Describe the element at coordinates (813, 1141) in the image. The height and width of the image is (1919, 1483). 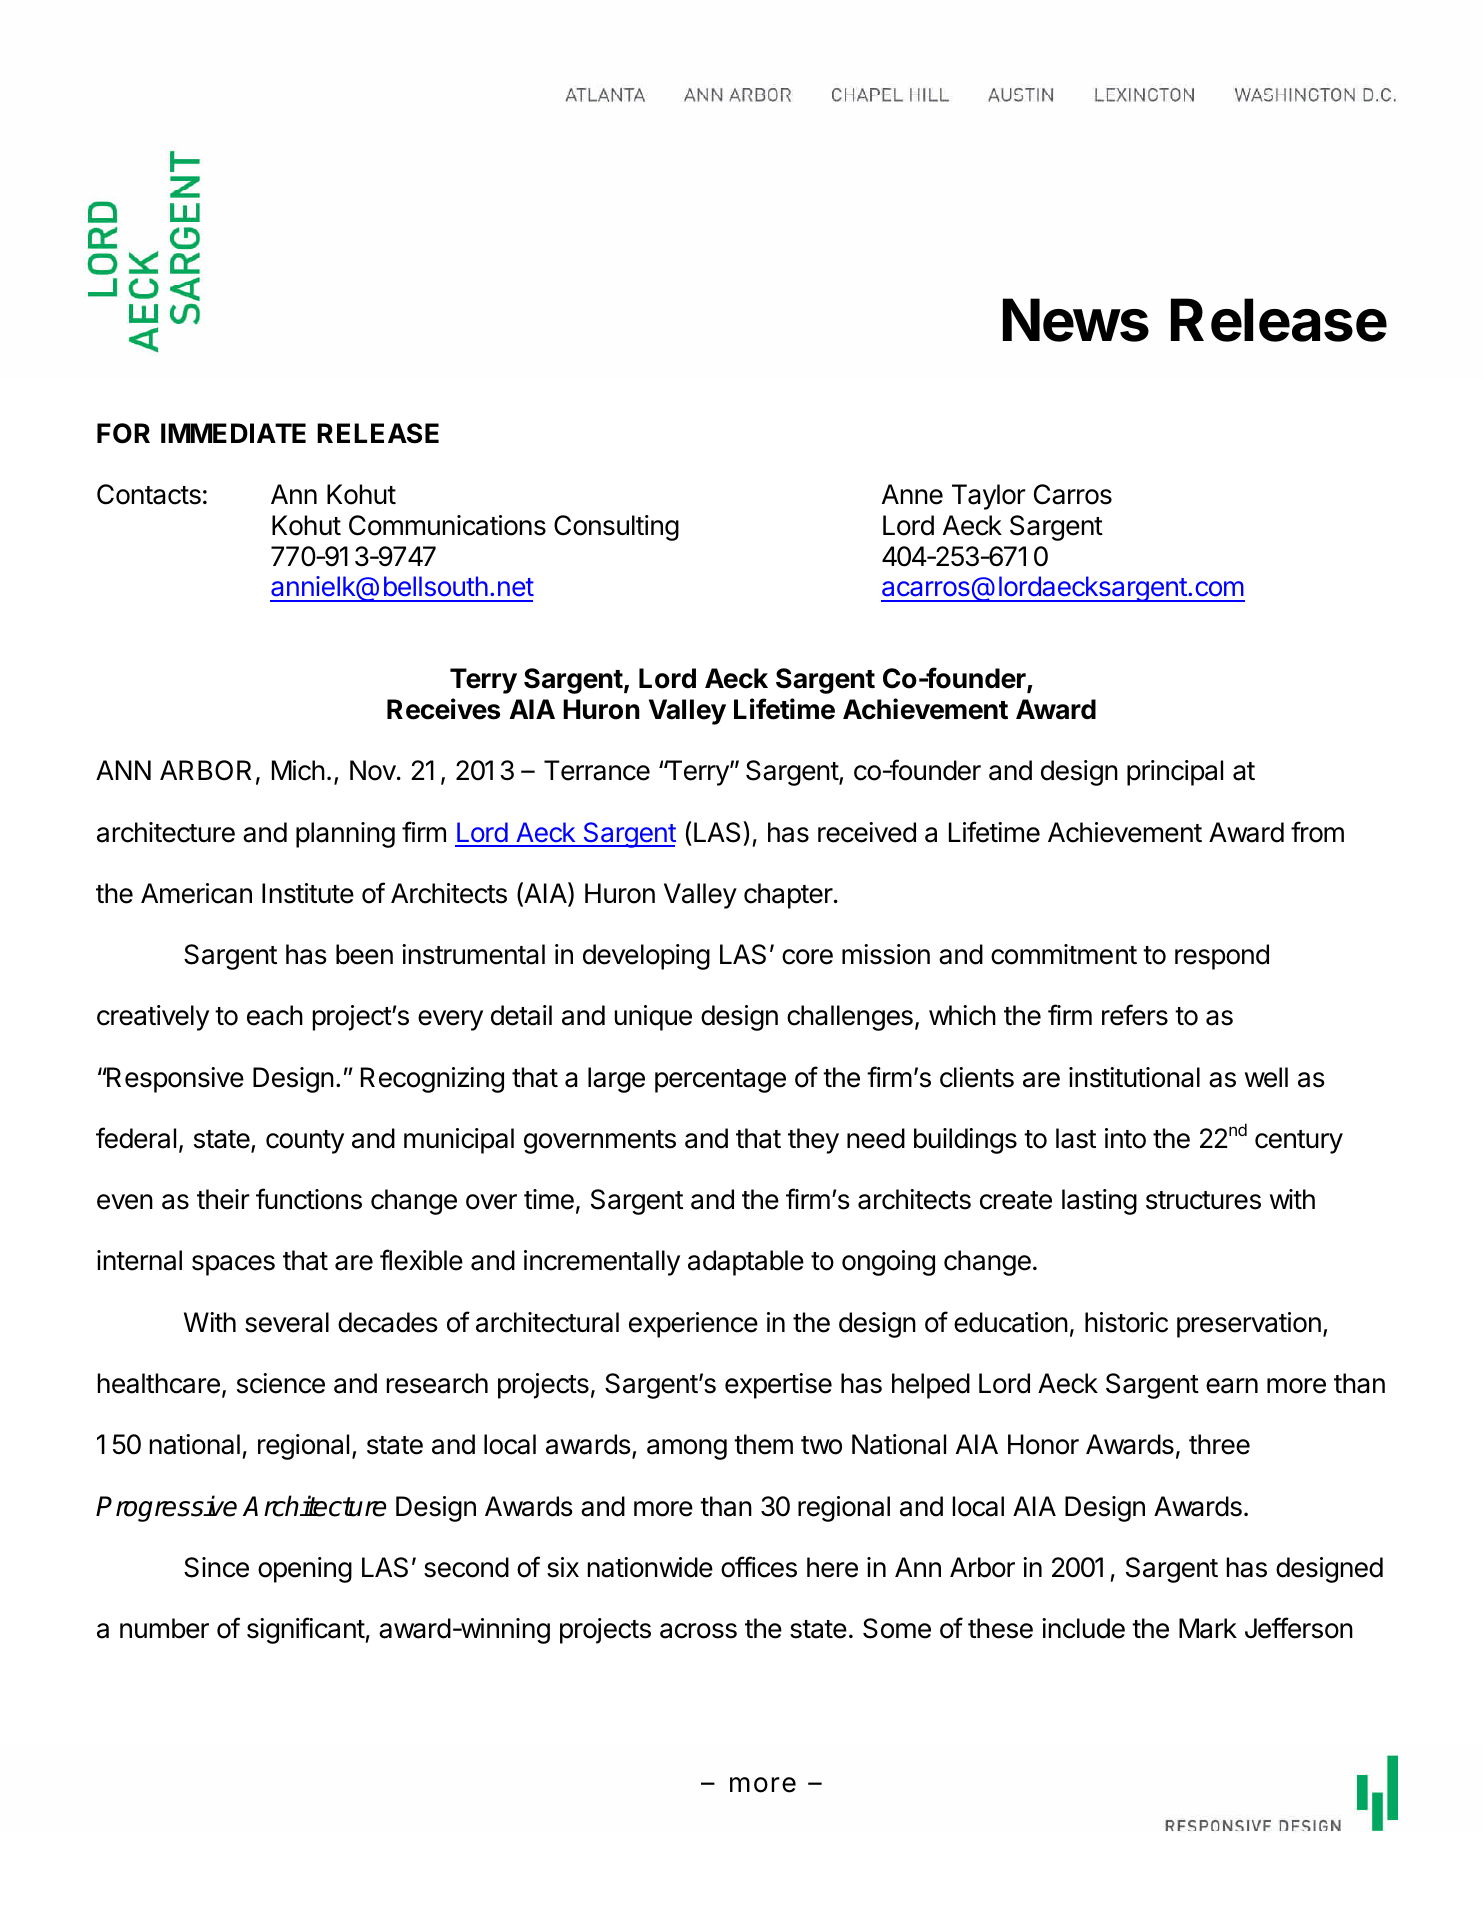
I see `they` at that location.
